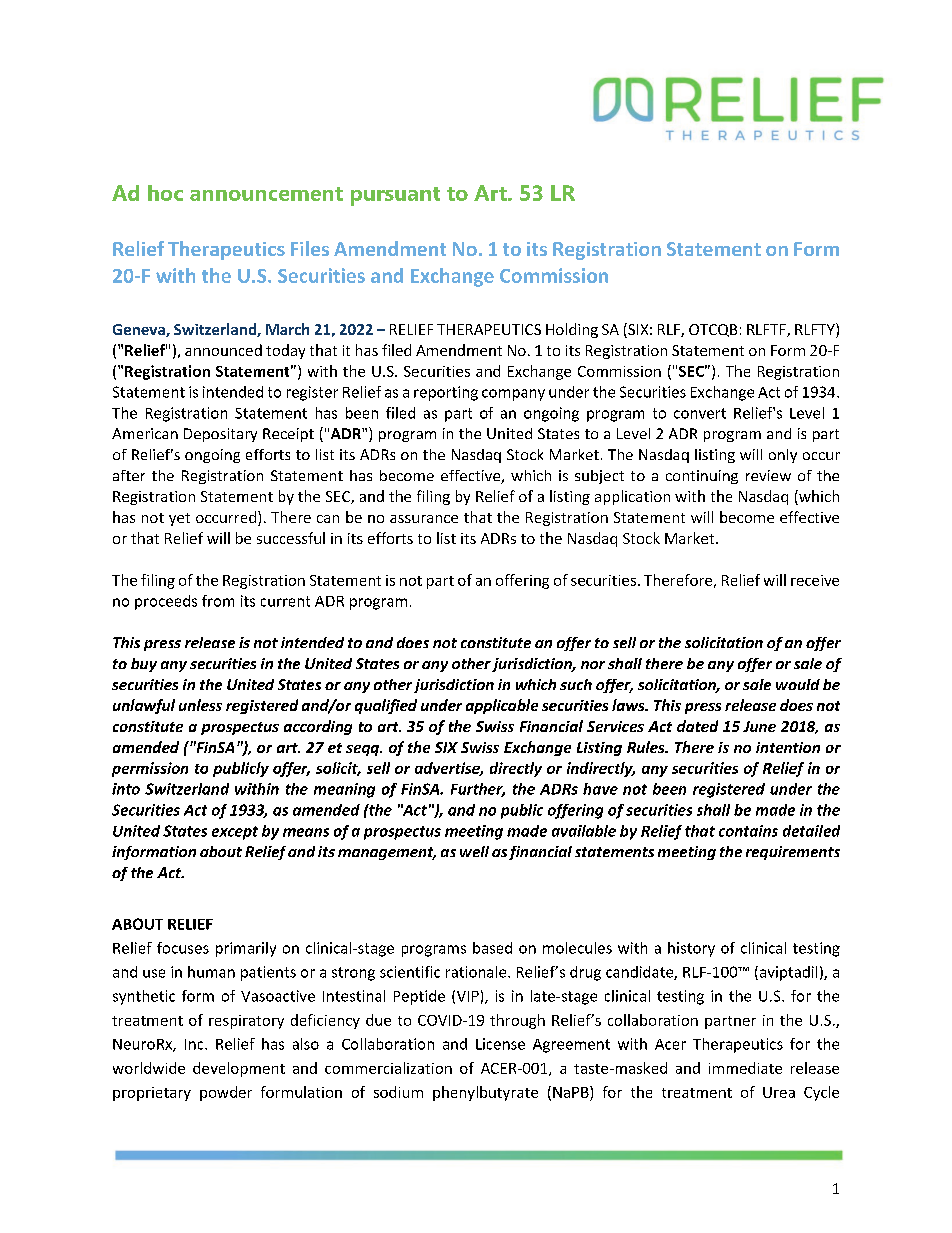 The height and width of the image is (1233, 952). What do you see at coordinates (165, 193) in the image?
I see `hoc` at bounding box center [165, 193].
